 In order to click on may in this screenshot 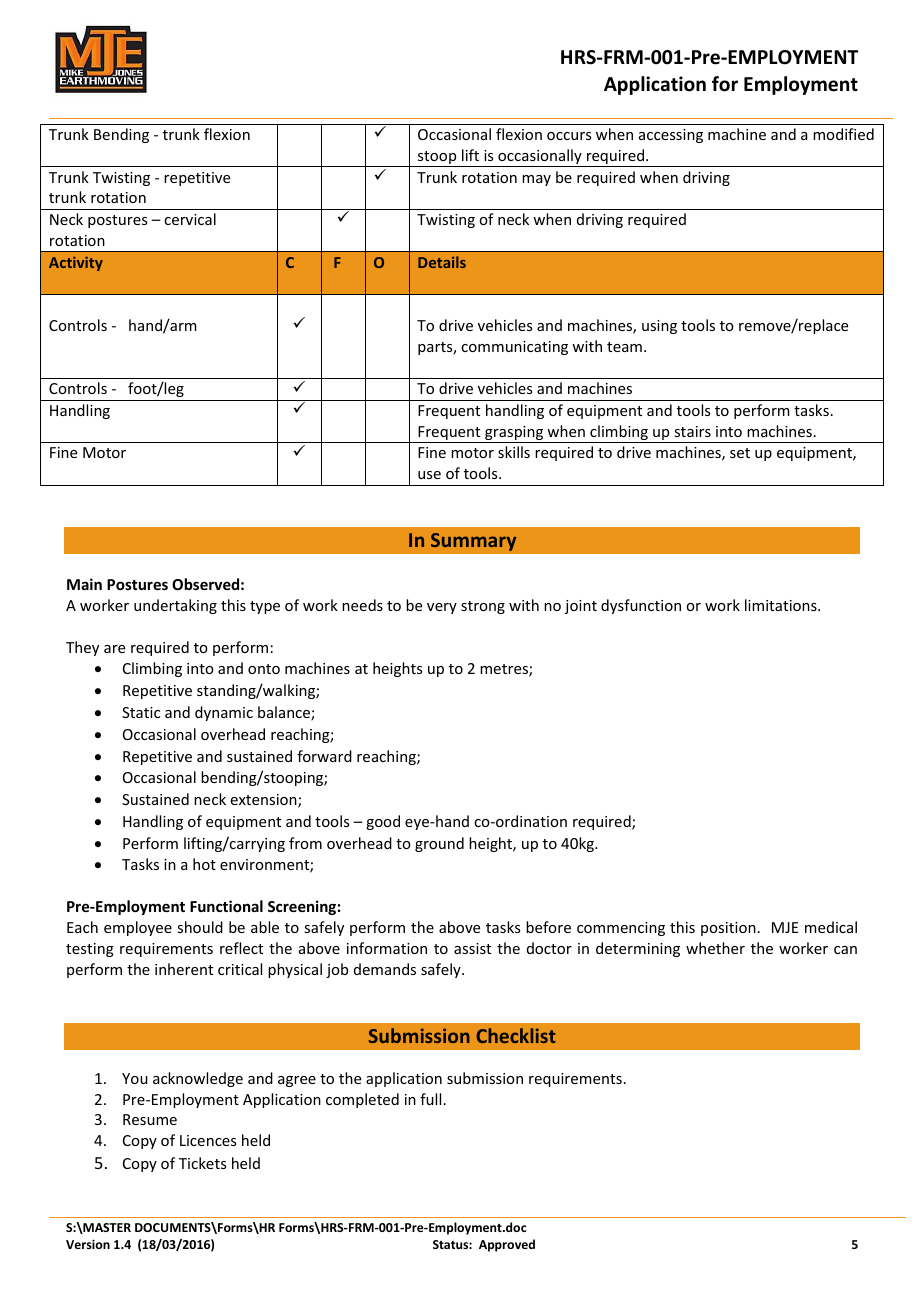, I will do `click(536, 180)`.
